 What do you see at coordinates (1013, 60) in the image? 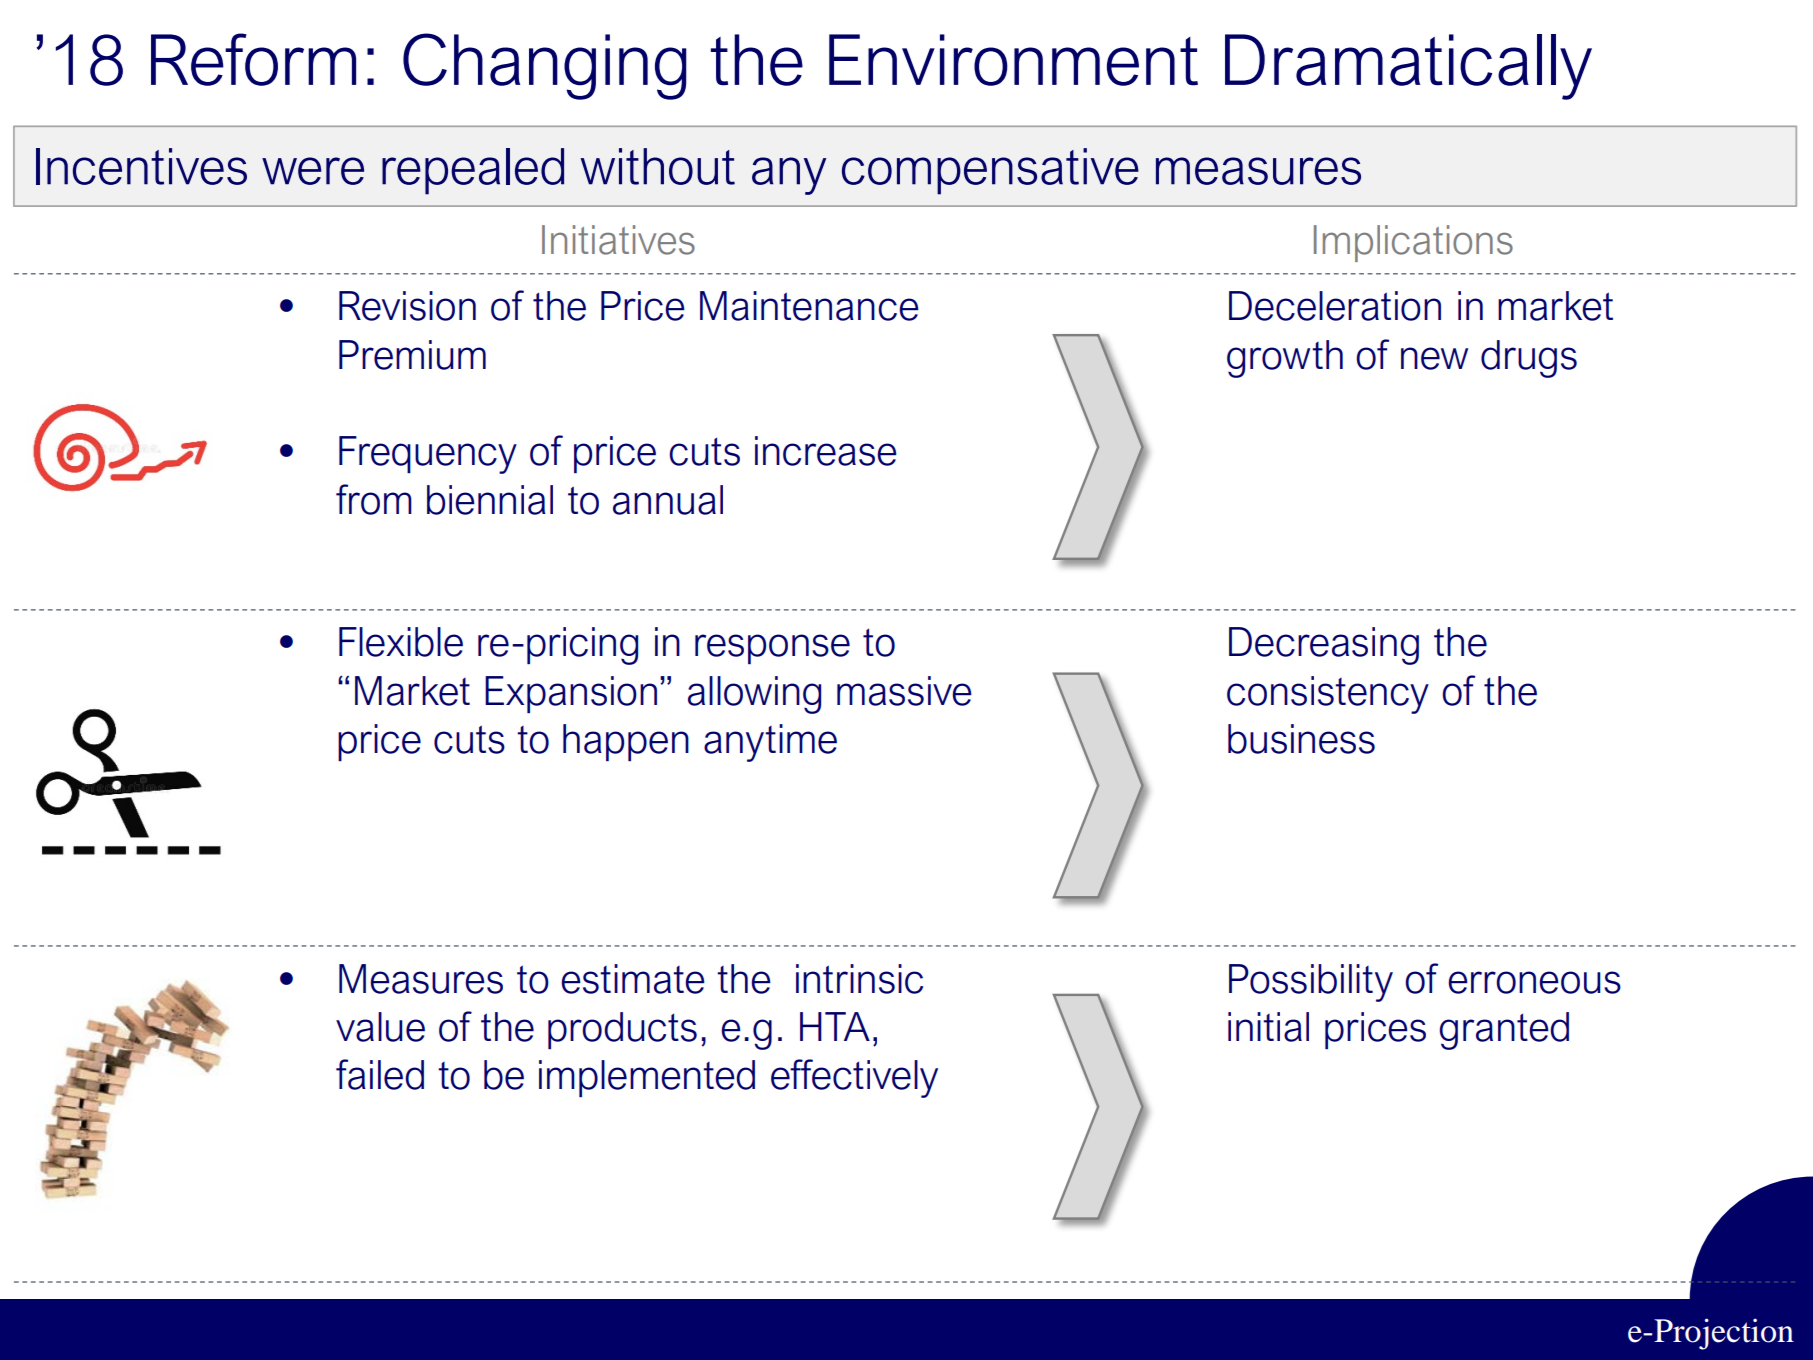
I see `Environment` at bounding box center [1013, 60].
